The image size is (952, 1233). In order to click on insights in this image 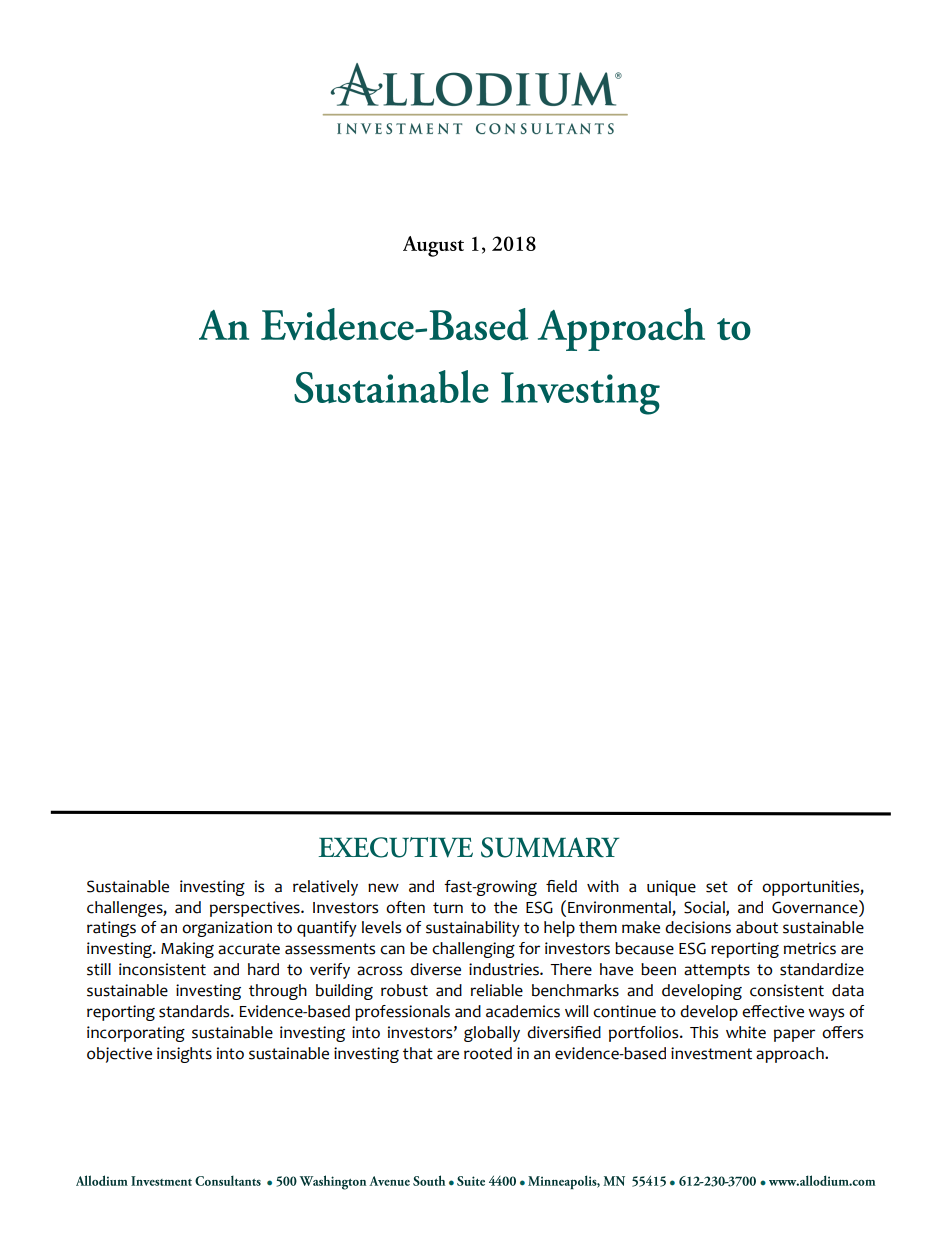, I will do `click(184, 1055)`.
